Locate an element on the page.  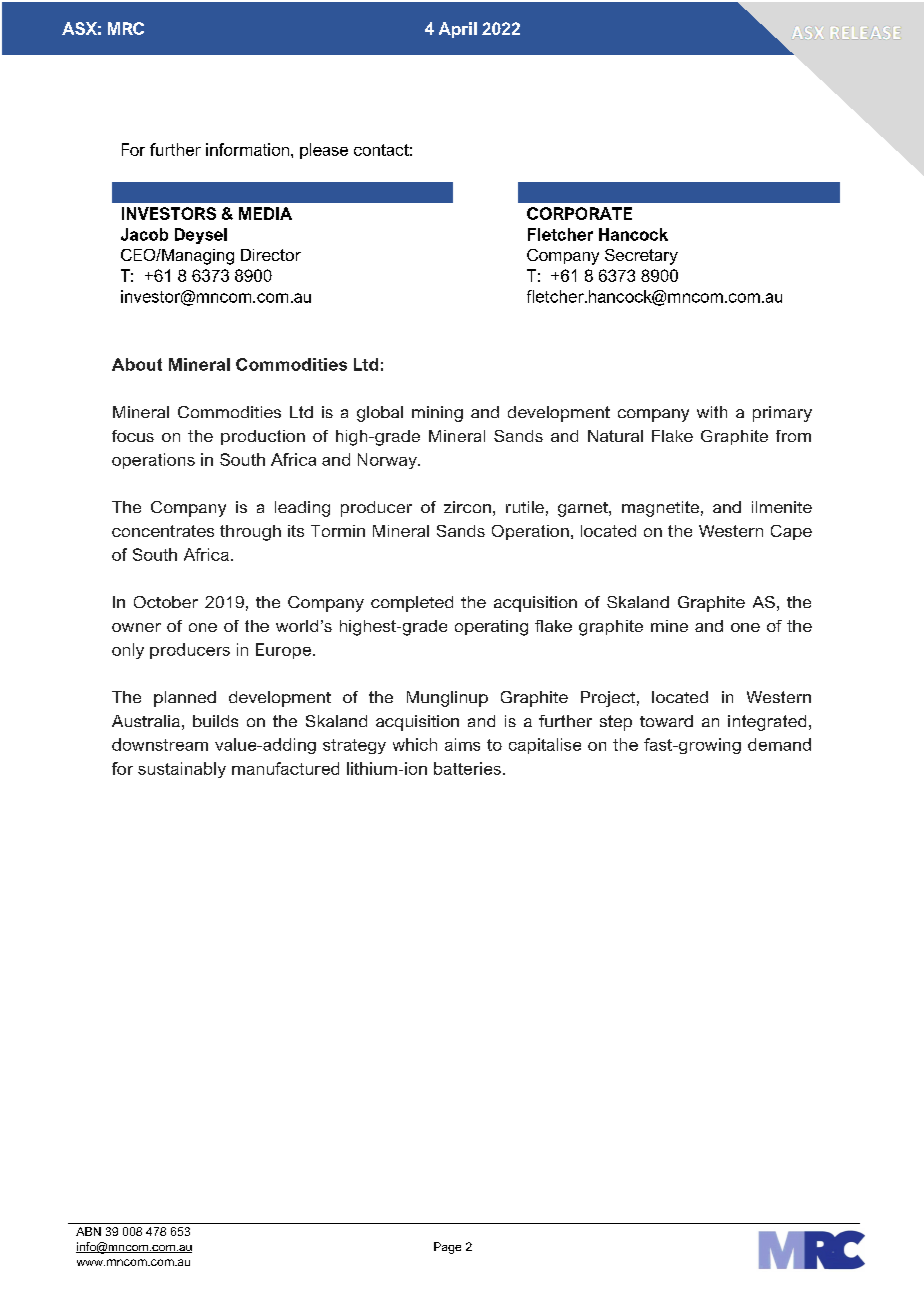
ABN is located at coordinates (88, 1231).
